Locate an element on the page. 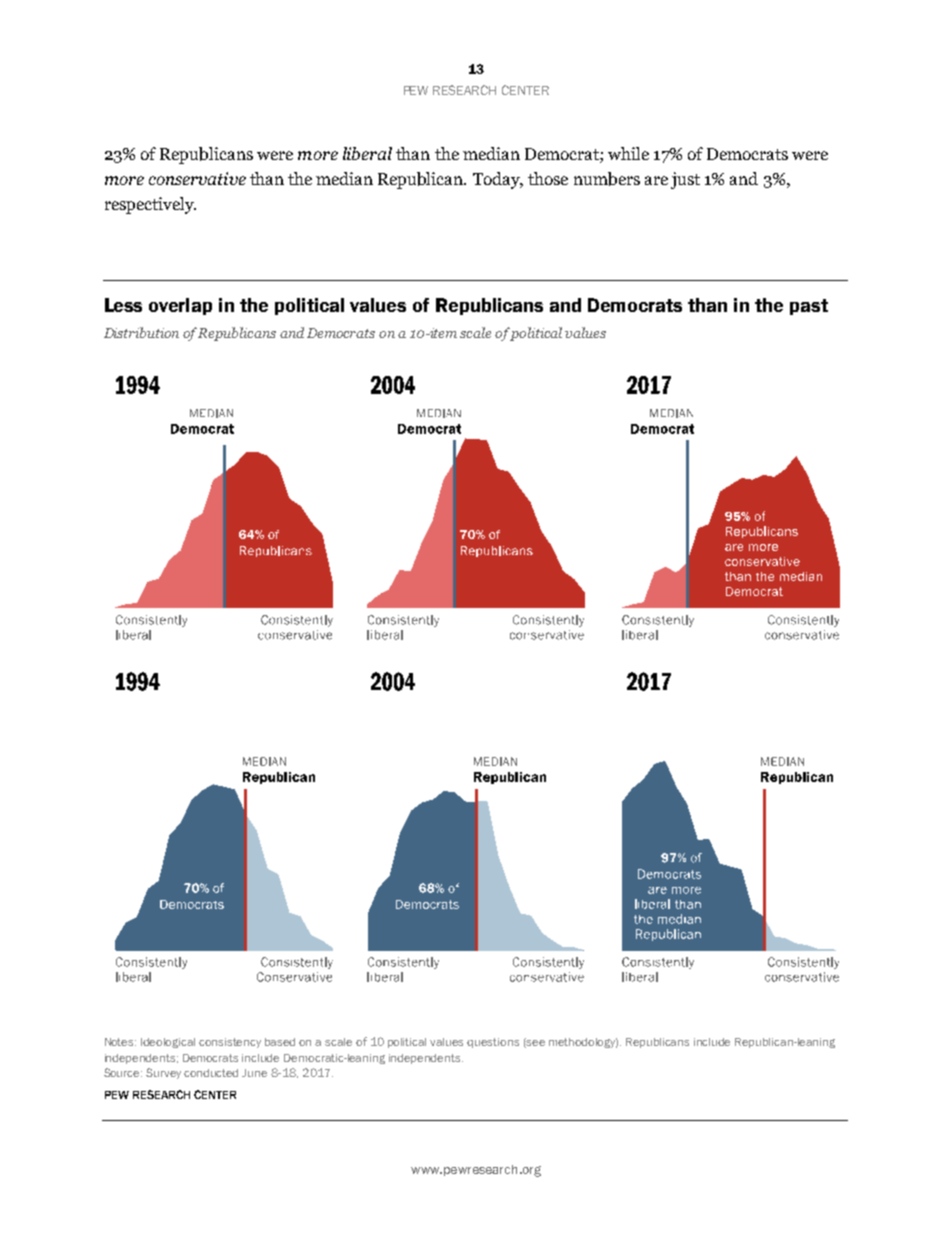  Ideological is located at coordinates (168, 1043).
